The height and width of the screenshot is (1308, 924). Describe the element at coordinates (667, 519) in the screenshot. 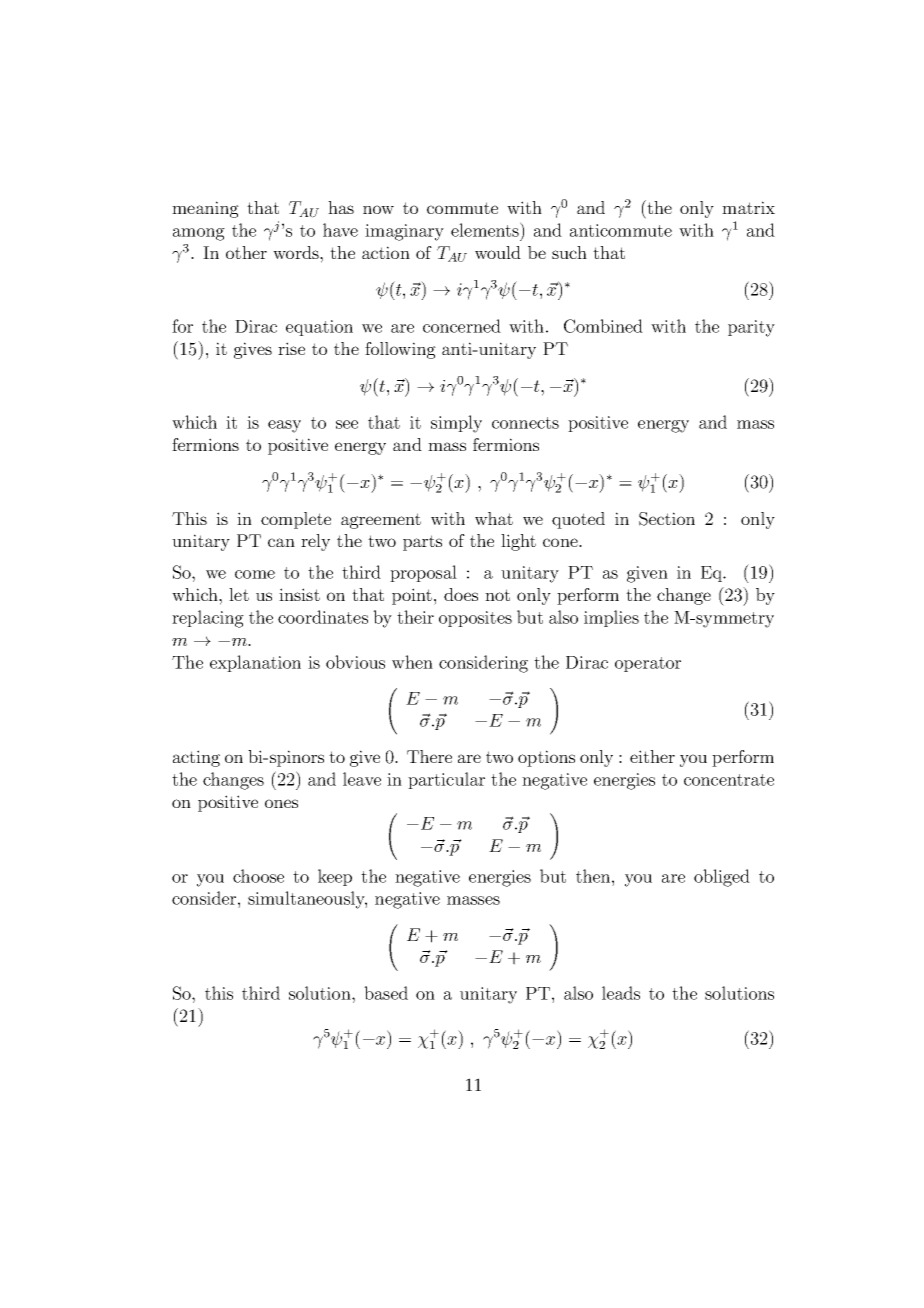

I see `Section` at that location.
